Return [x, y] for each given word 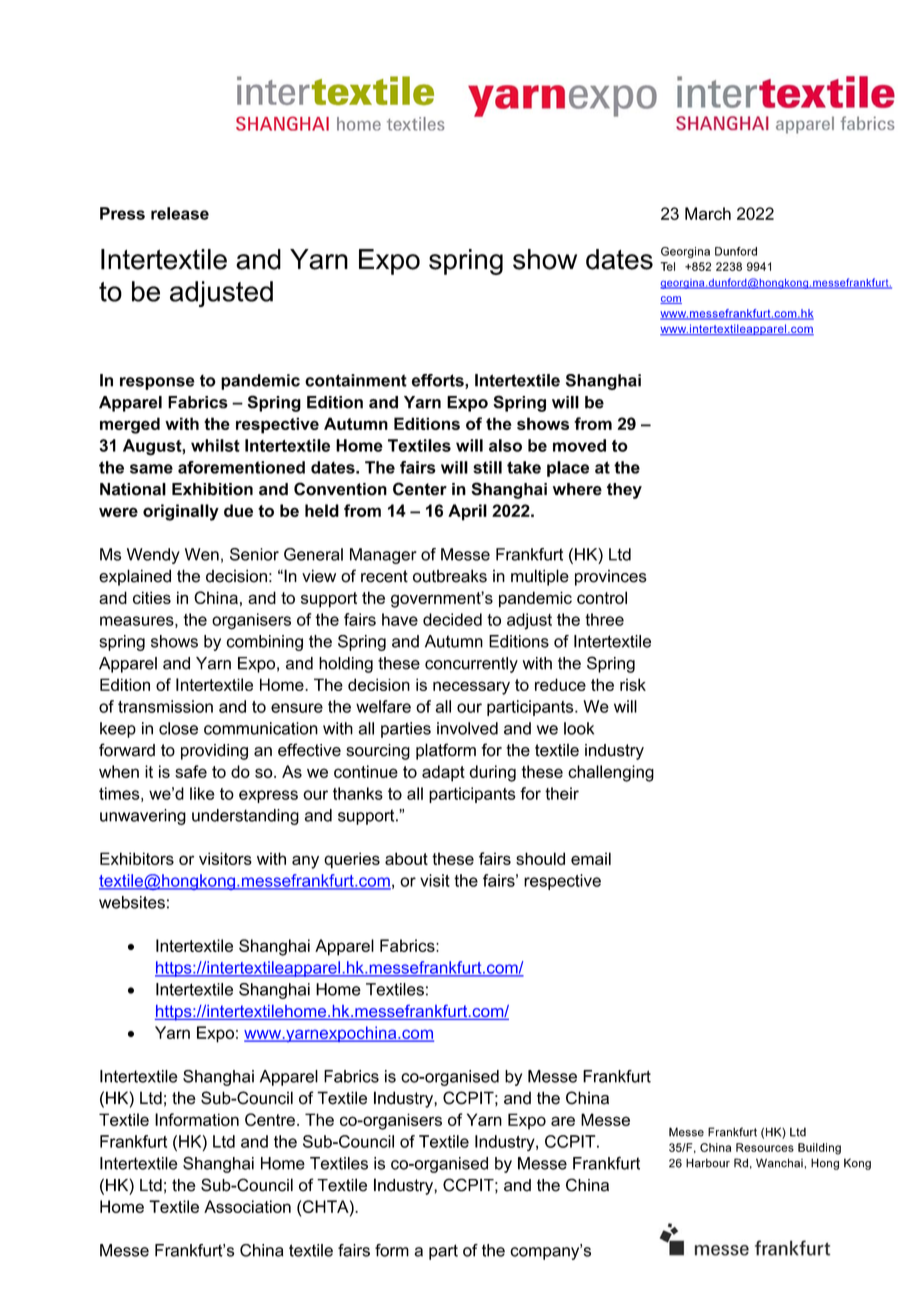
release [180, 213]
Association [247, 1206]
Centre [270, 1119]
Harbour [708, 1163]
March [708, 213]
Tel [667, 266]
